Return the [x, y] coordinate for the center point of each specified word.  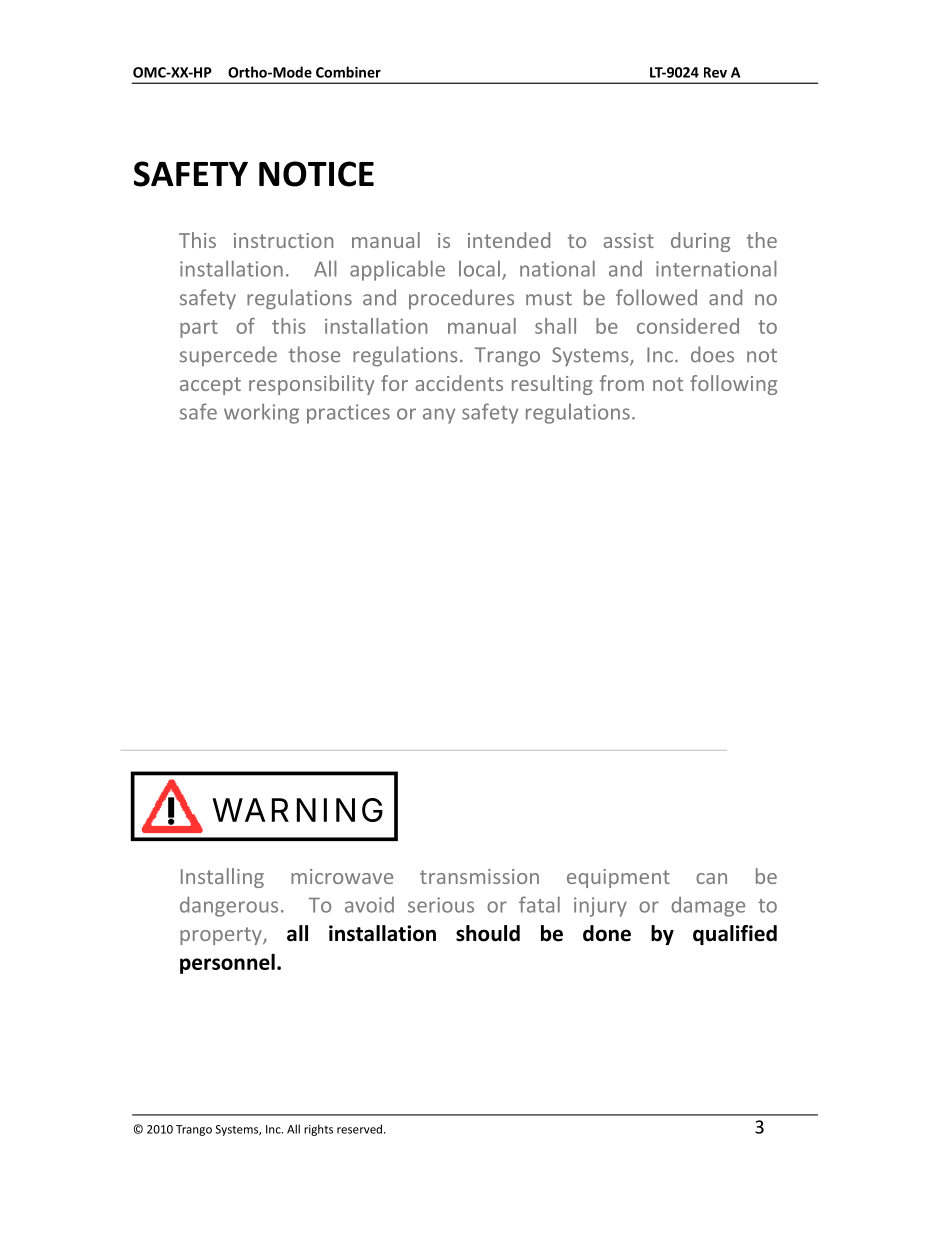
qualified [735, 935]
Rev [715, 72]
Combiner [348, 72]
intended [509, 240]
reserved [359, 1129]
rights [318, 1130]
